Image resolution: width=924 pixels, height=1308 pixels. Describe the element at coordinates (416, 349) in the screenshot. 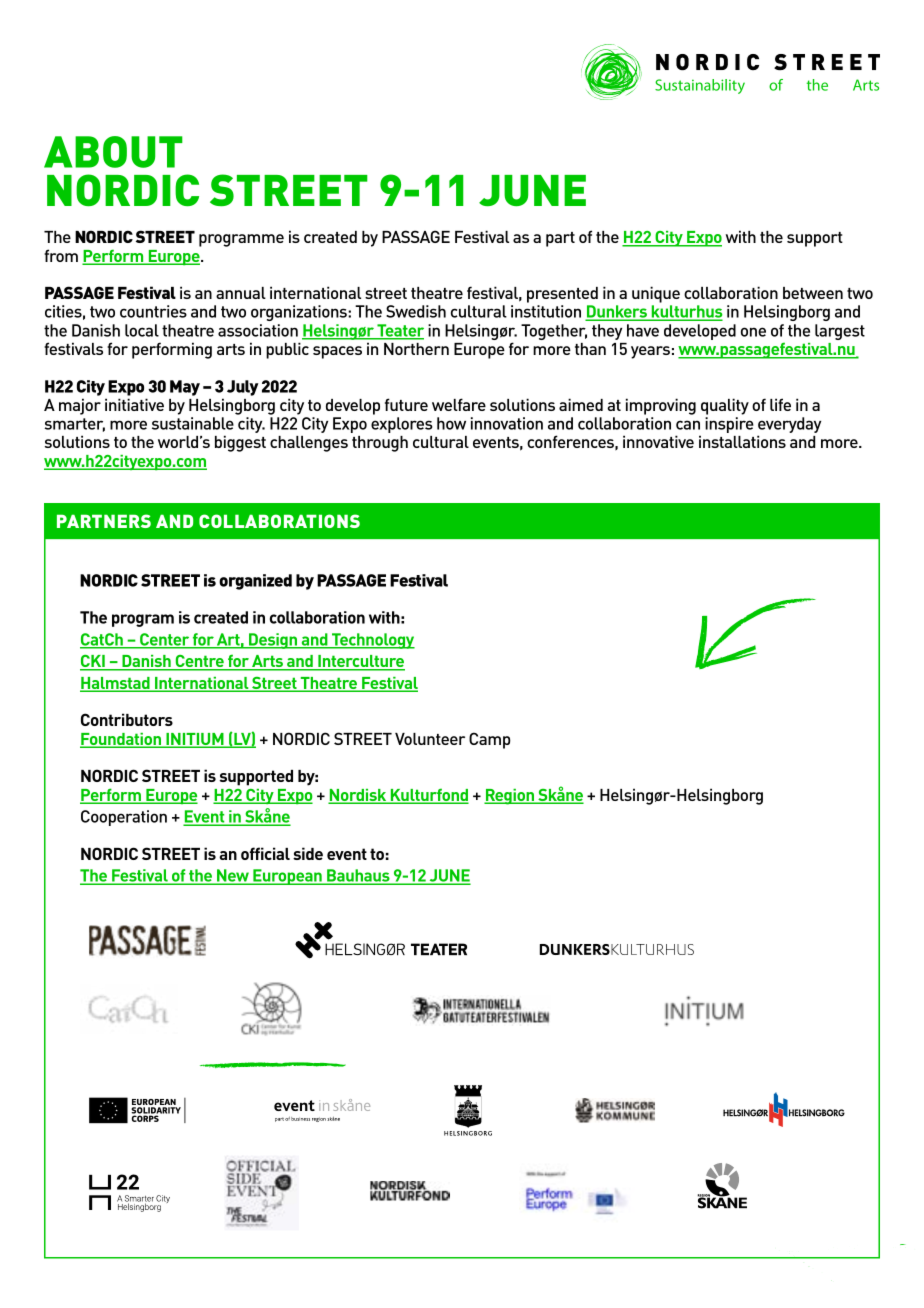

I see `Northern` at that location.
